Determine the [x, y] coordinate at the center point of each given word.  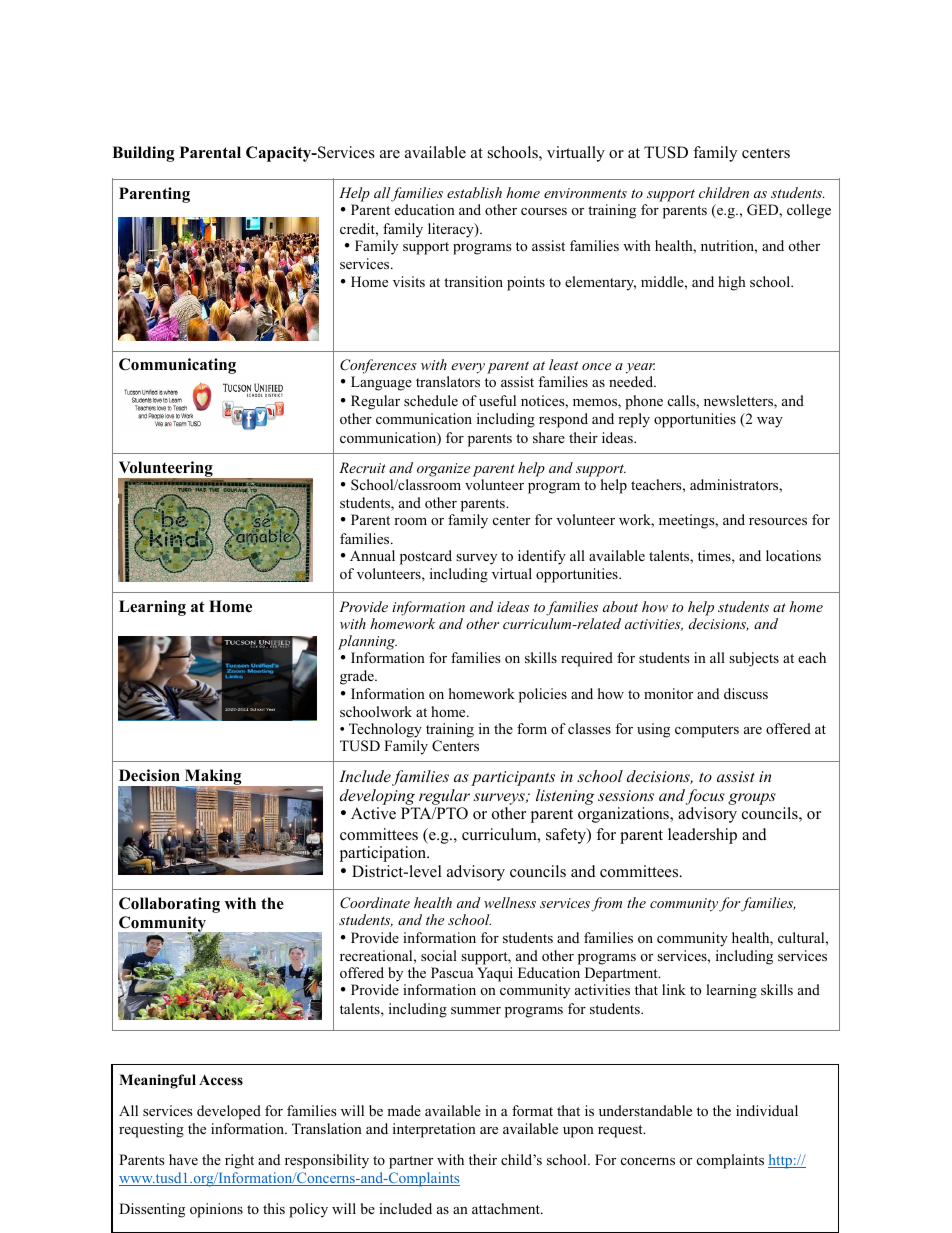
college [809, 211]
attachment [507, 1208]
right [239, 1161]
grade [358, 677]
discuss [746, 693]
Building [143, 154]
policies [543, 695]
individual [767, 1110]
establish [474, 192]
